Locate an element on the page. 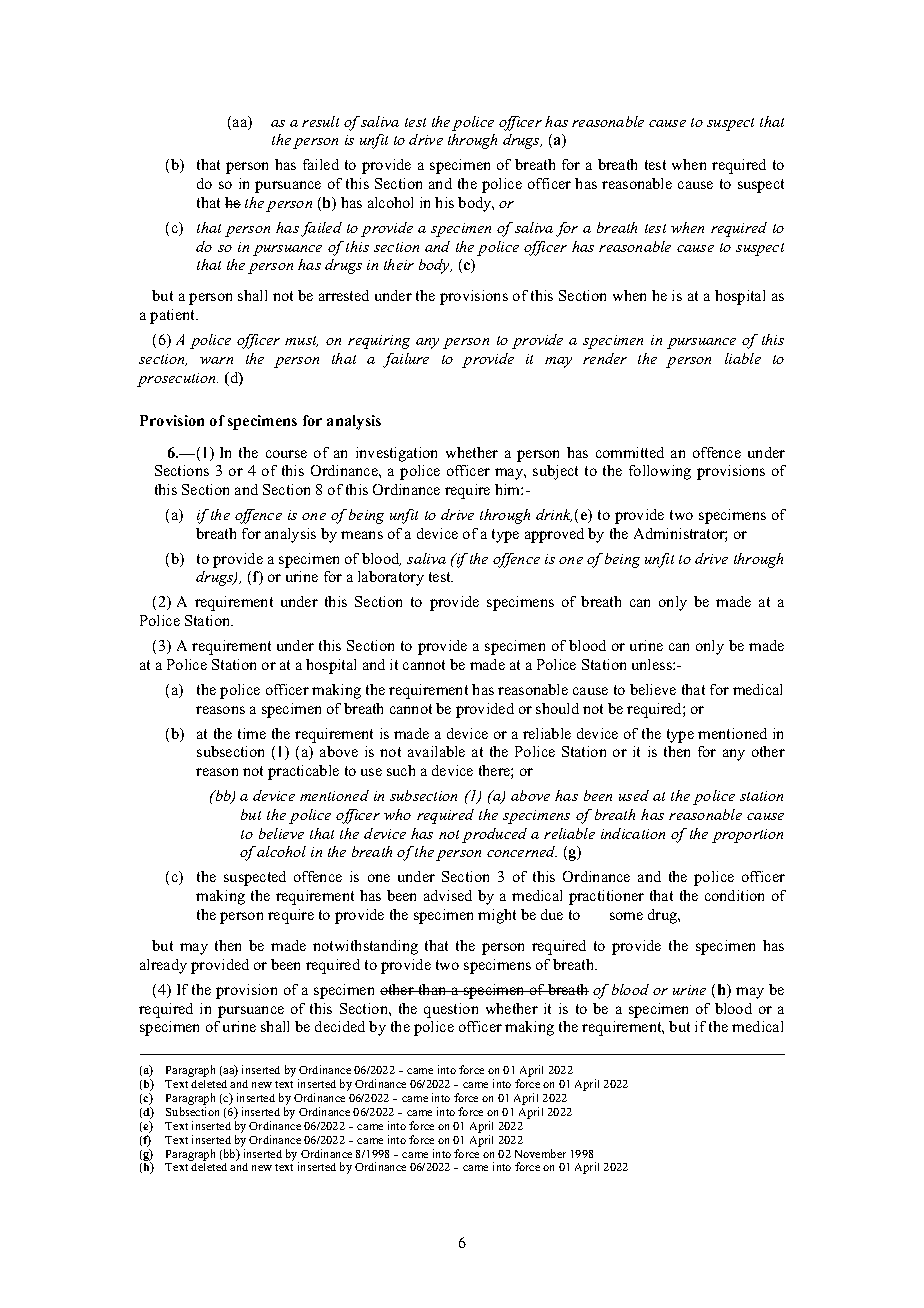 This page has width=924, height=1308. time is located at coordinates (252, 733).
